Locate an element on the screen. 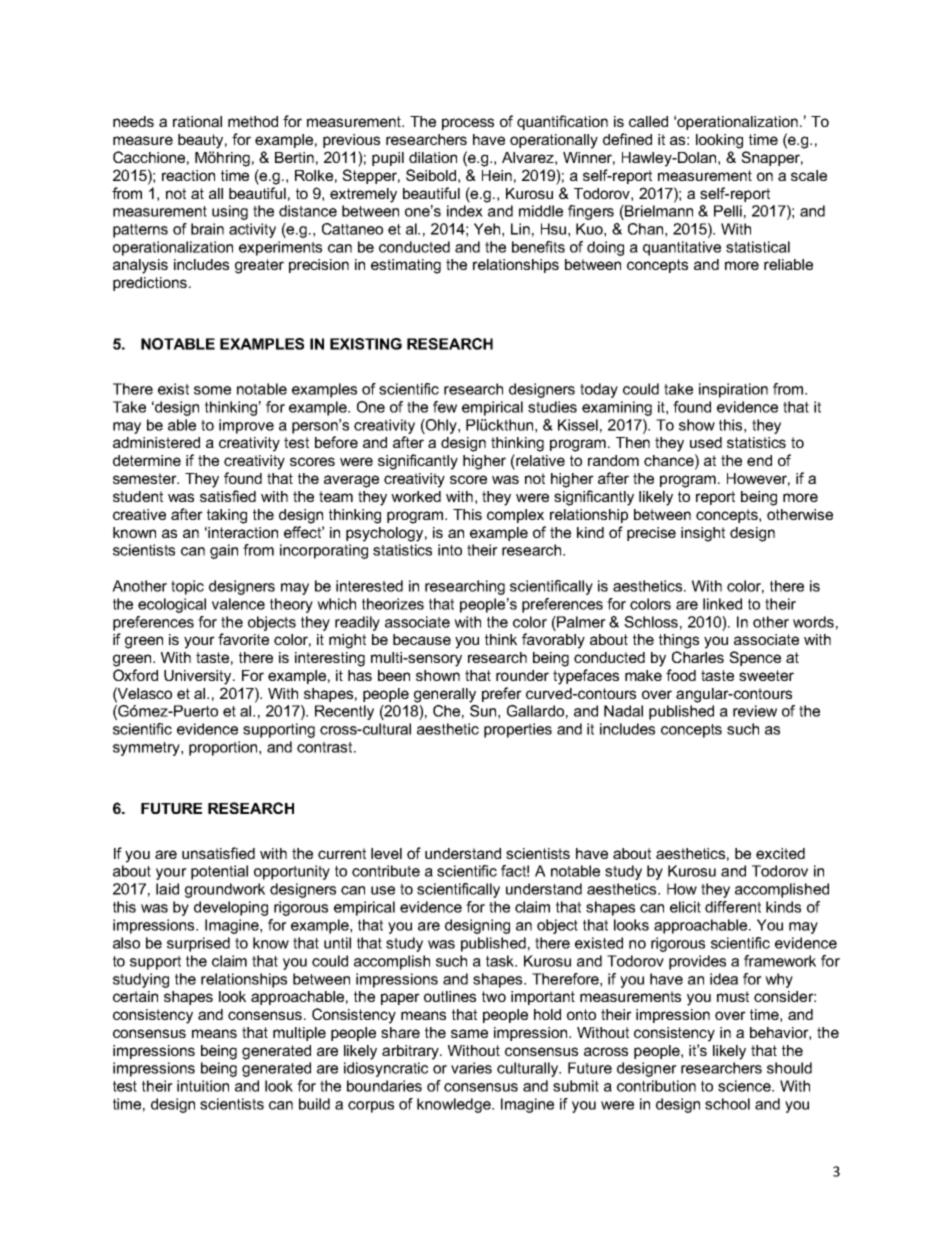 The image size is (952, 1233). valence is located at coordinates (238, 604).
